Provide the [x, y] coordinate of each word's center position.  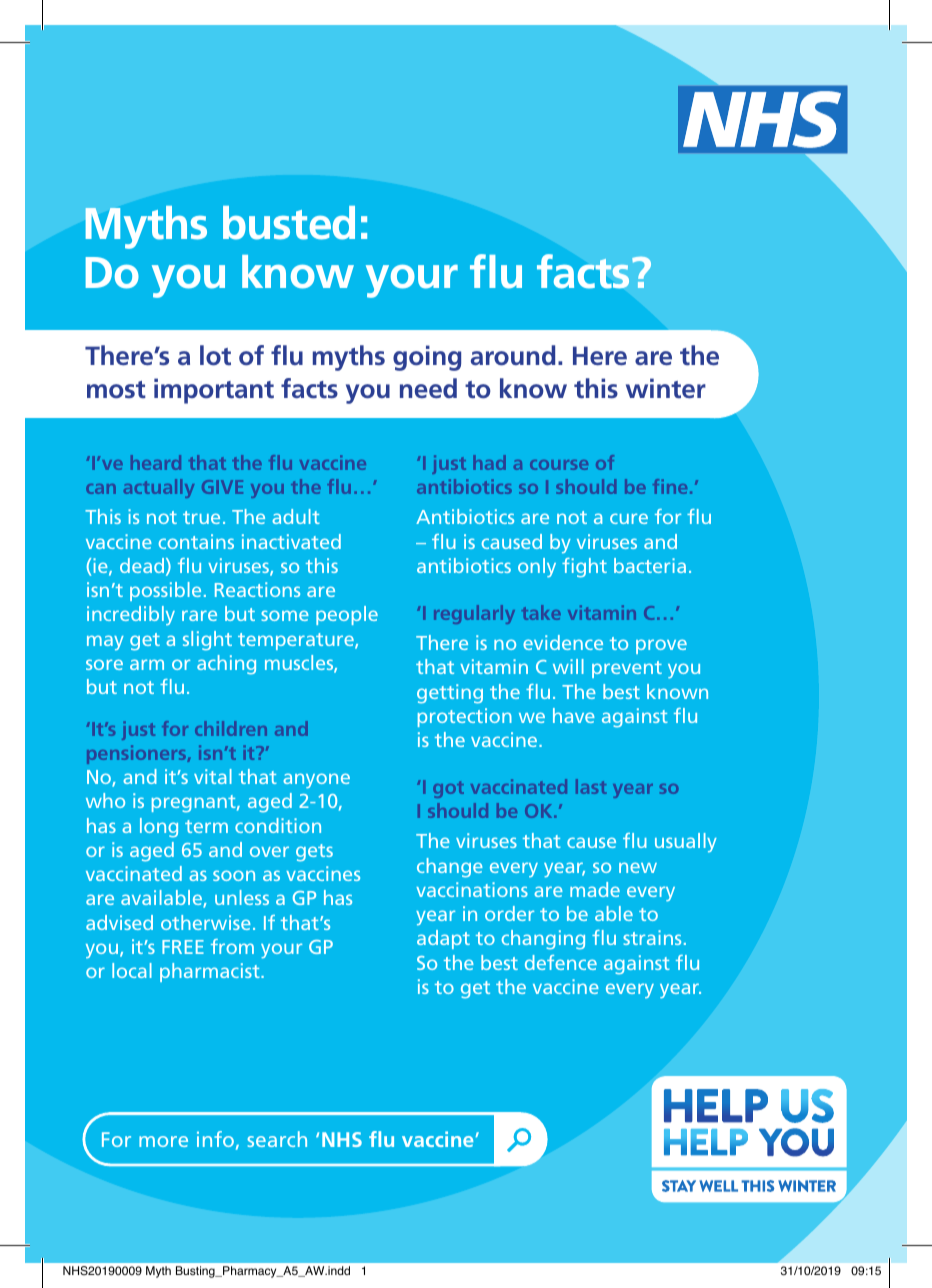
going [427, 358]
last [591, 786]
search [277, 1139]
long [159, 828]
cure [629, 518]
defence [561, 962]
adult [296, 516]
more [163, 1141]
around [513, 355]
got [448, 789]
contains [196, 541]
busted [289, 223]
